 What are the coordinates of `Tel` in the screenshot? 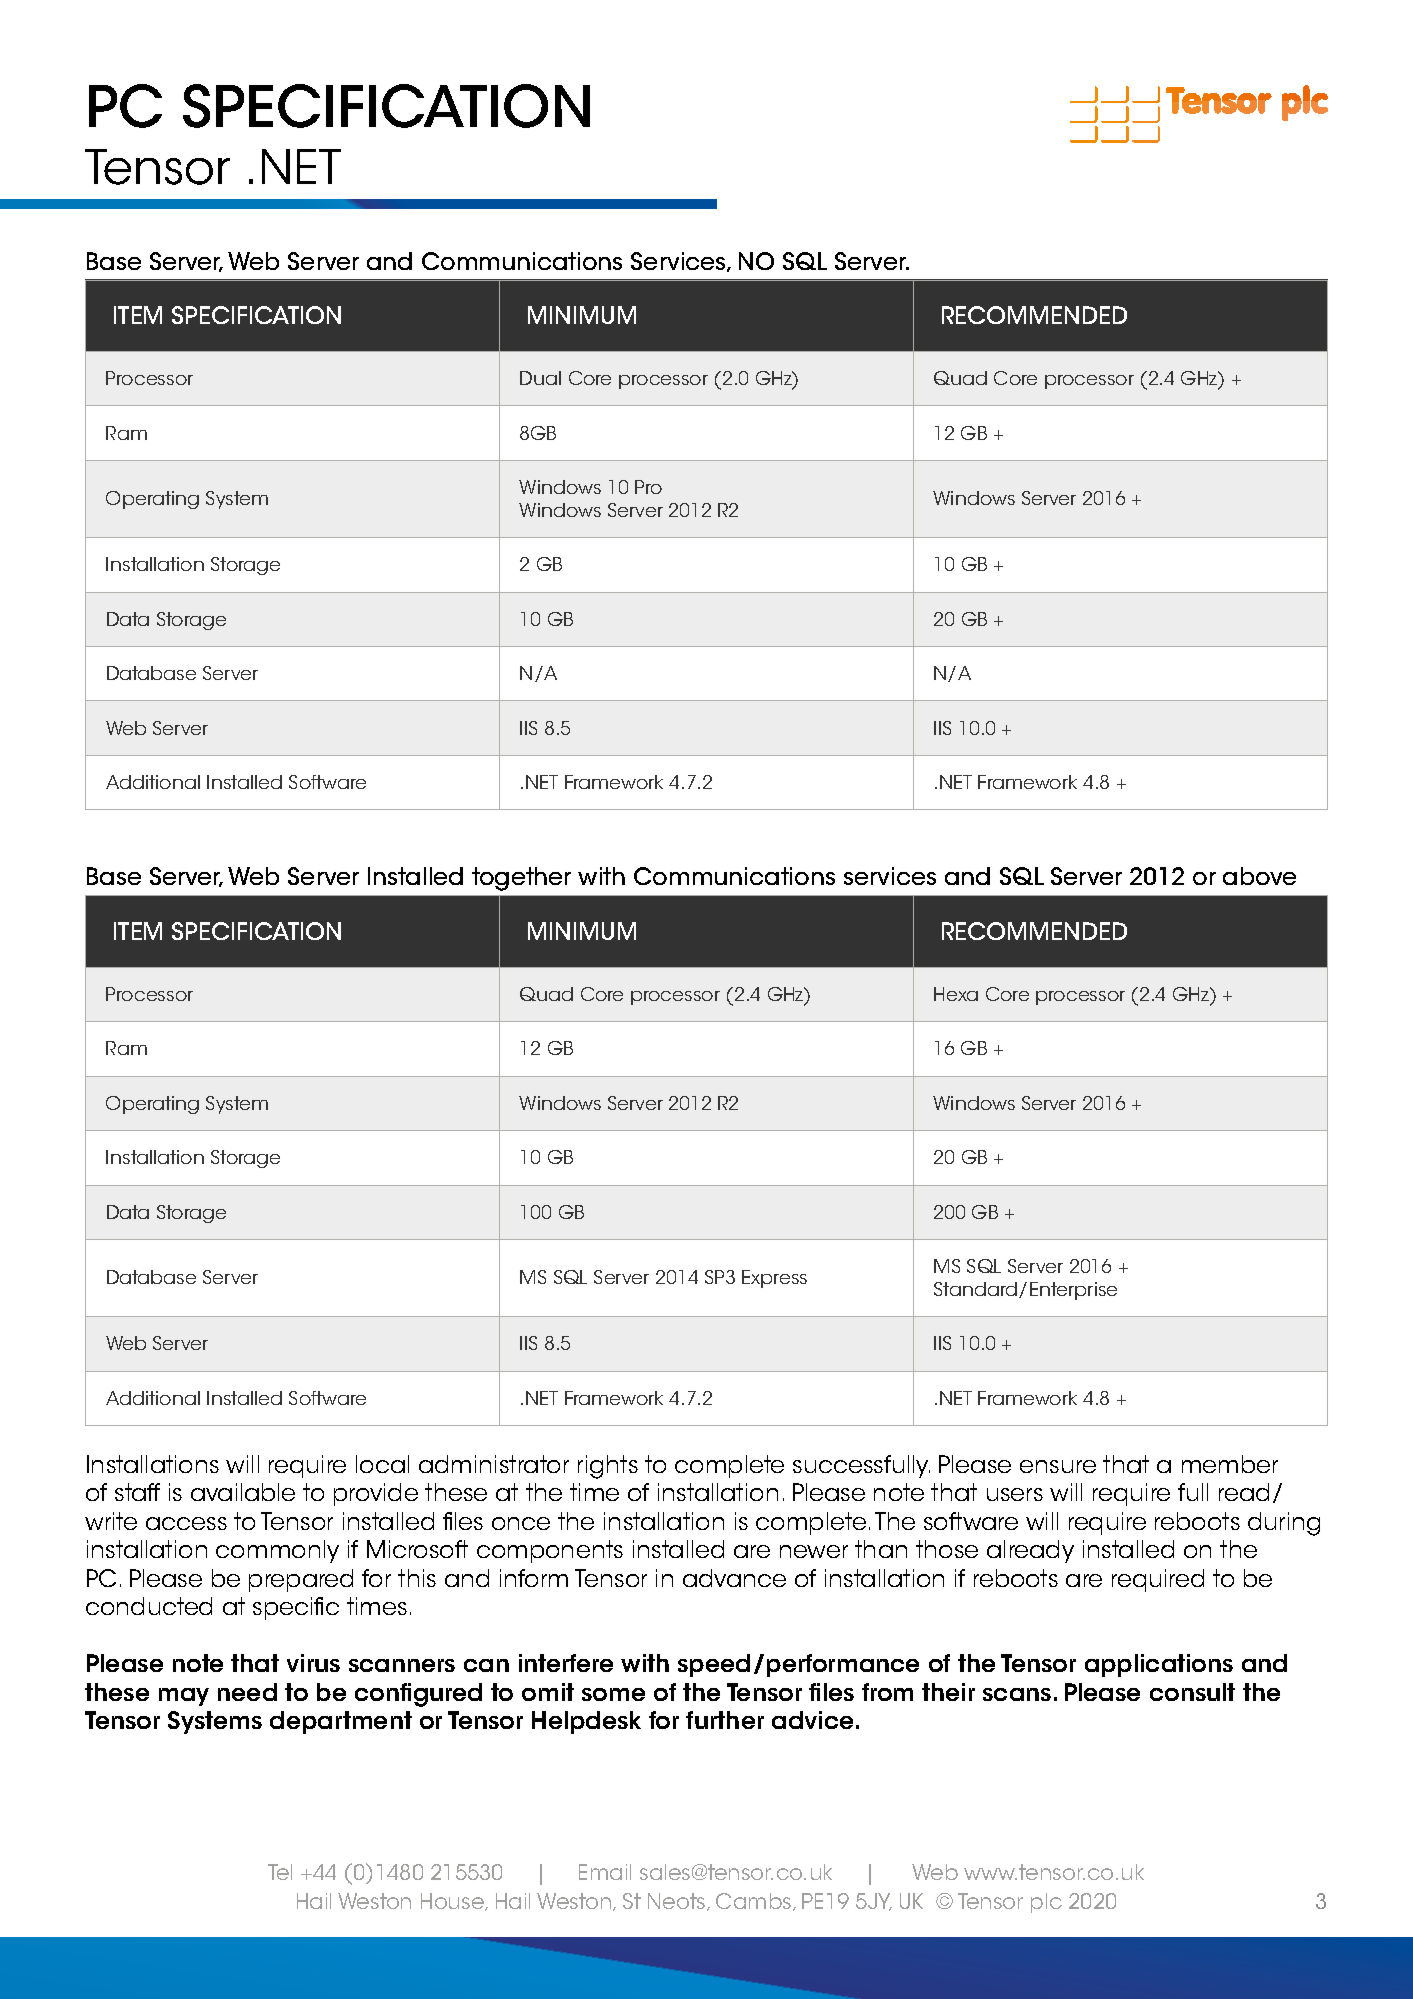 It's located at (280, 1872).
